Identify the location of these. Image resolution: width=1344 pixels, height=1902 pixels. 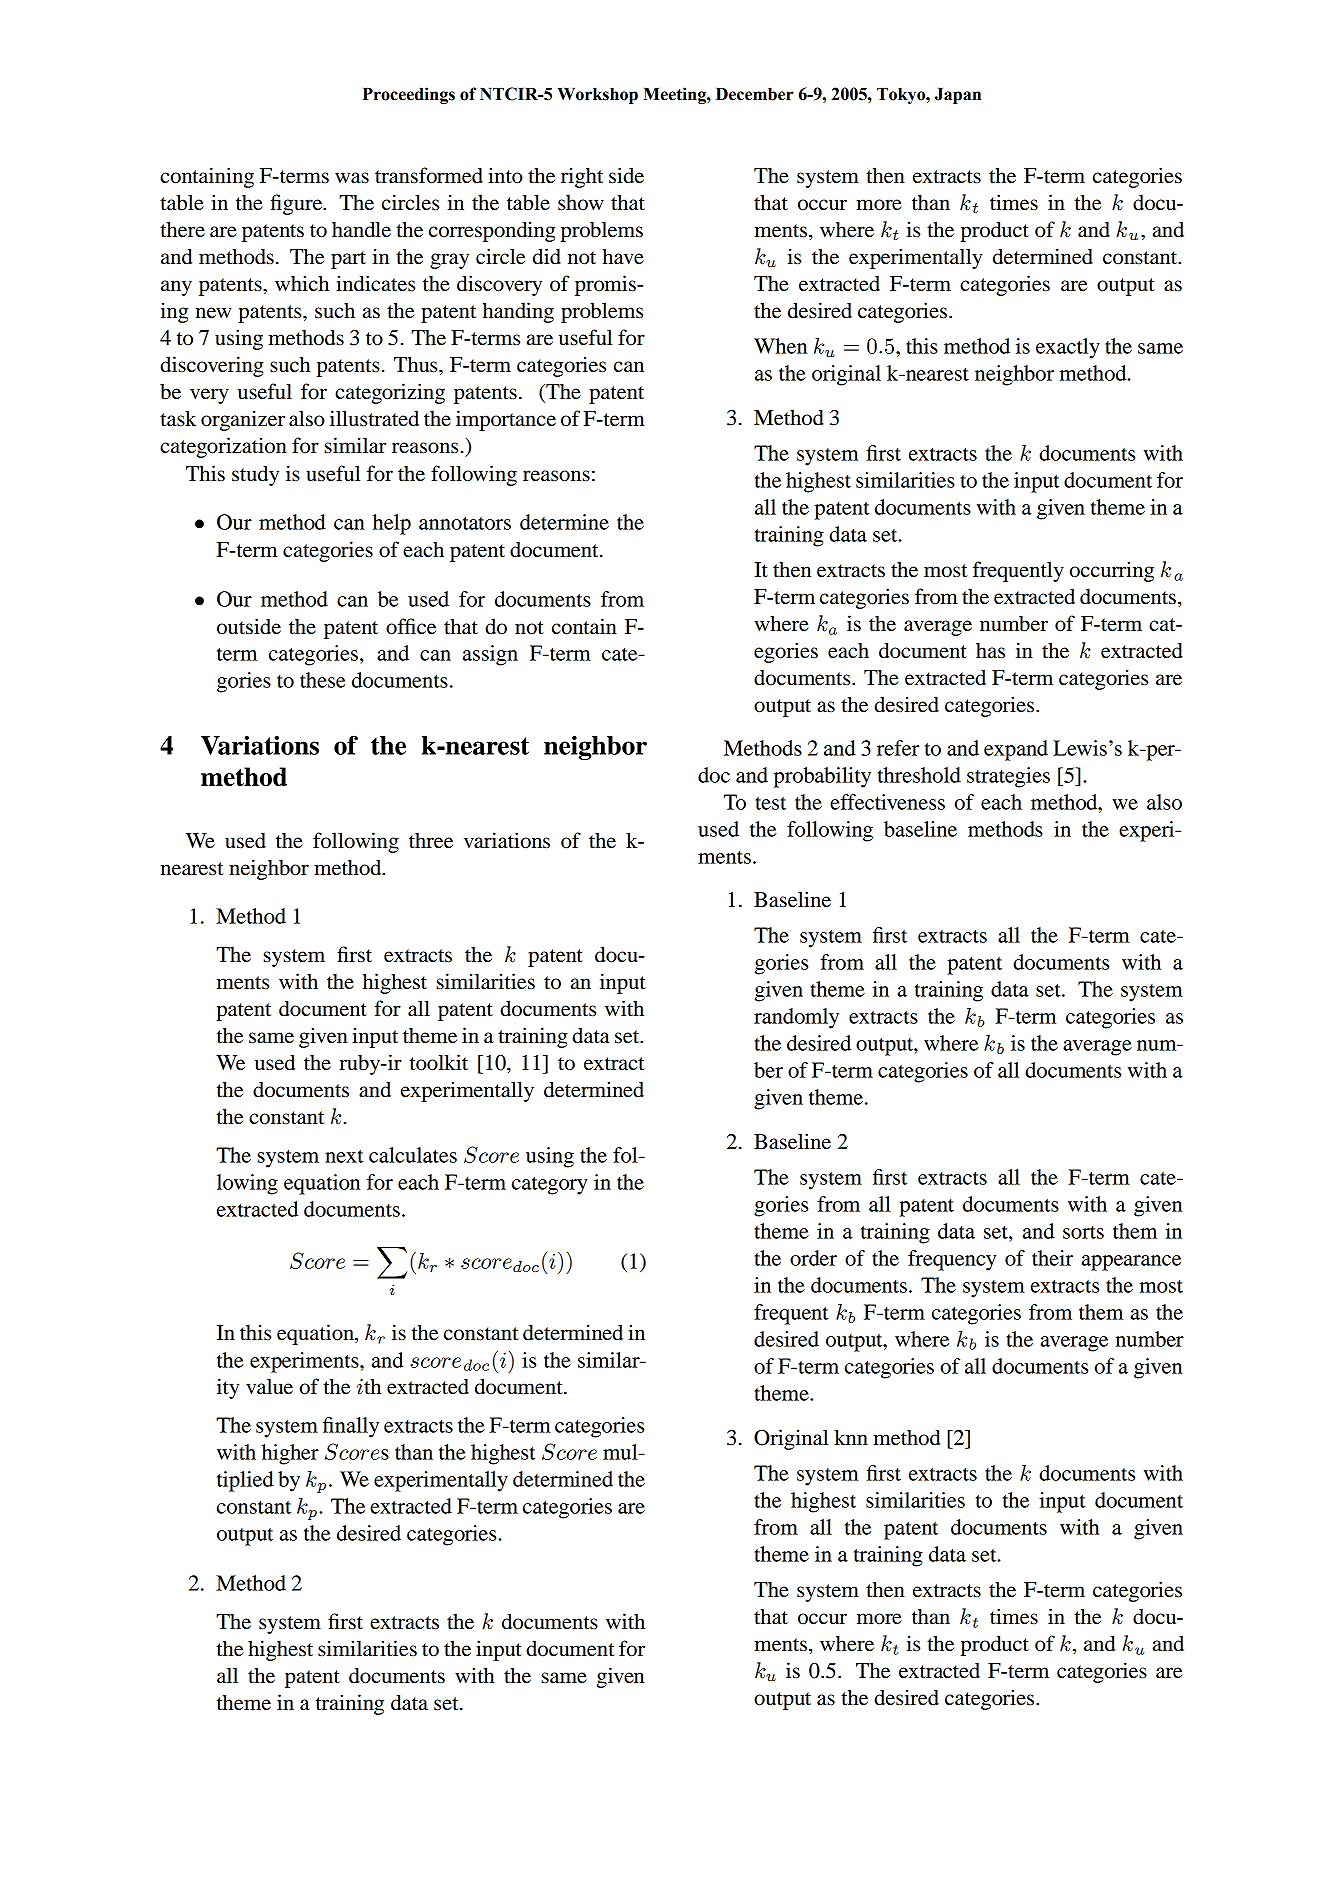
(322, 680).
